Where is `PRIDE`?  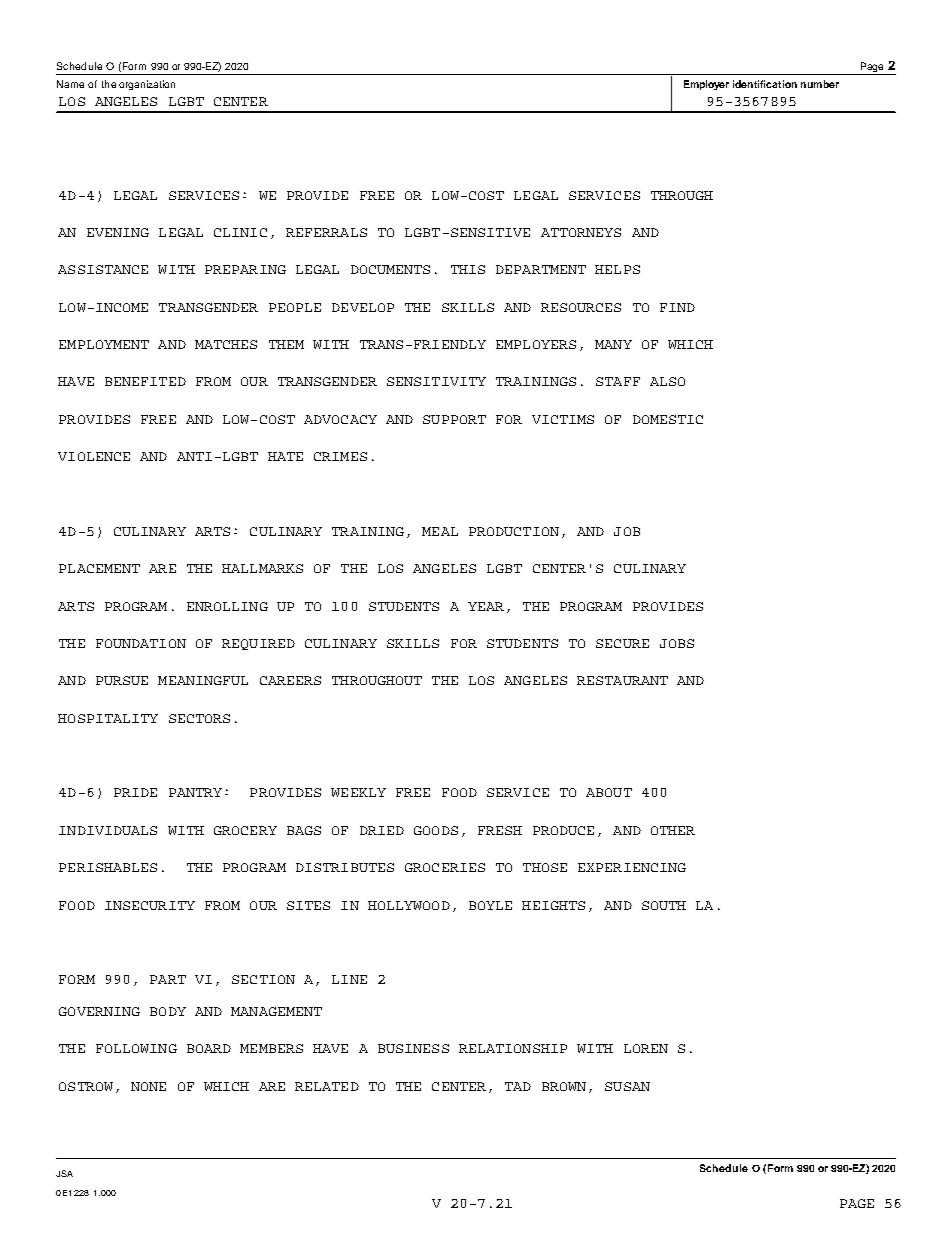 PRIDE is located at coordinates (135, 792).
